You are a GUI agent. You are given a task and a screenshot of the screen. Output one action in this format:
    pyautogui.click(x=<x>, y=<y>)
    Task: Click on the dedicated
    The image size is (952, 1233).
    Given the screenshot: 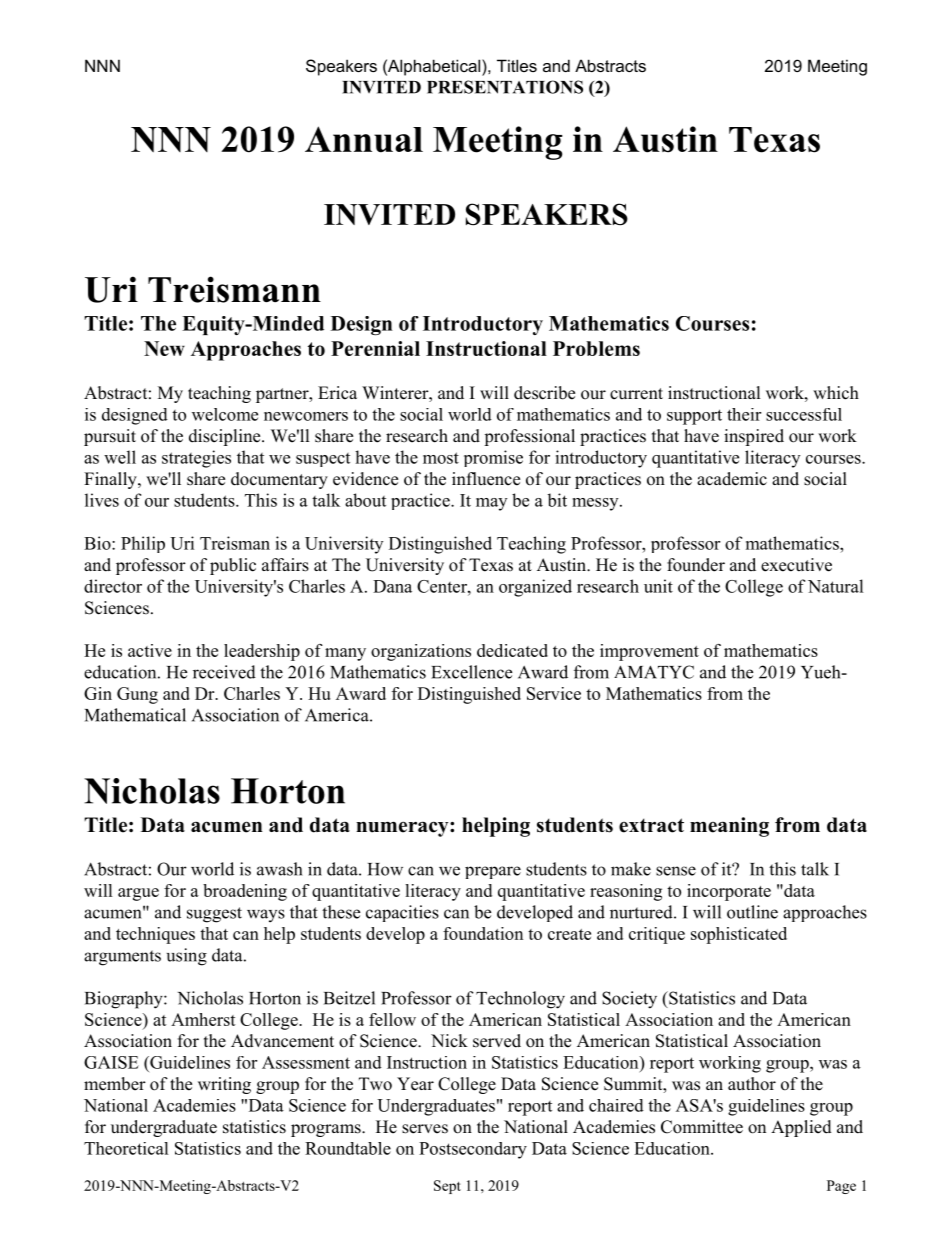 What is the action you would take?
    pyautogui.click(x=512, y=650)
